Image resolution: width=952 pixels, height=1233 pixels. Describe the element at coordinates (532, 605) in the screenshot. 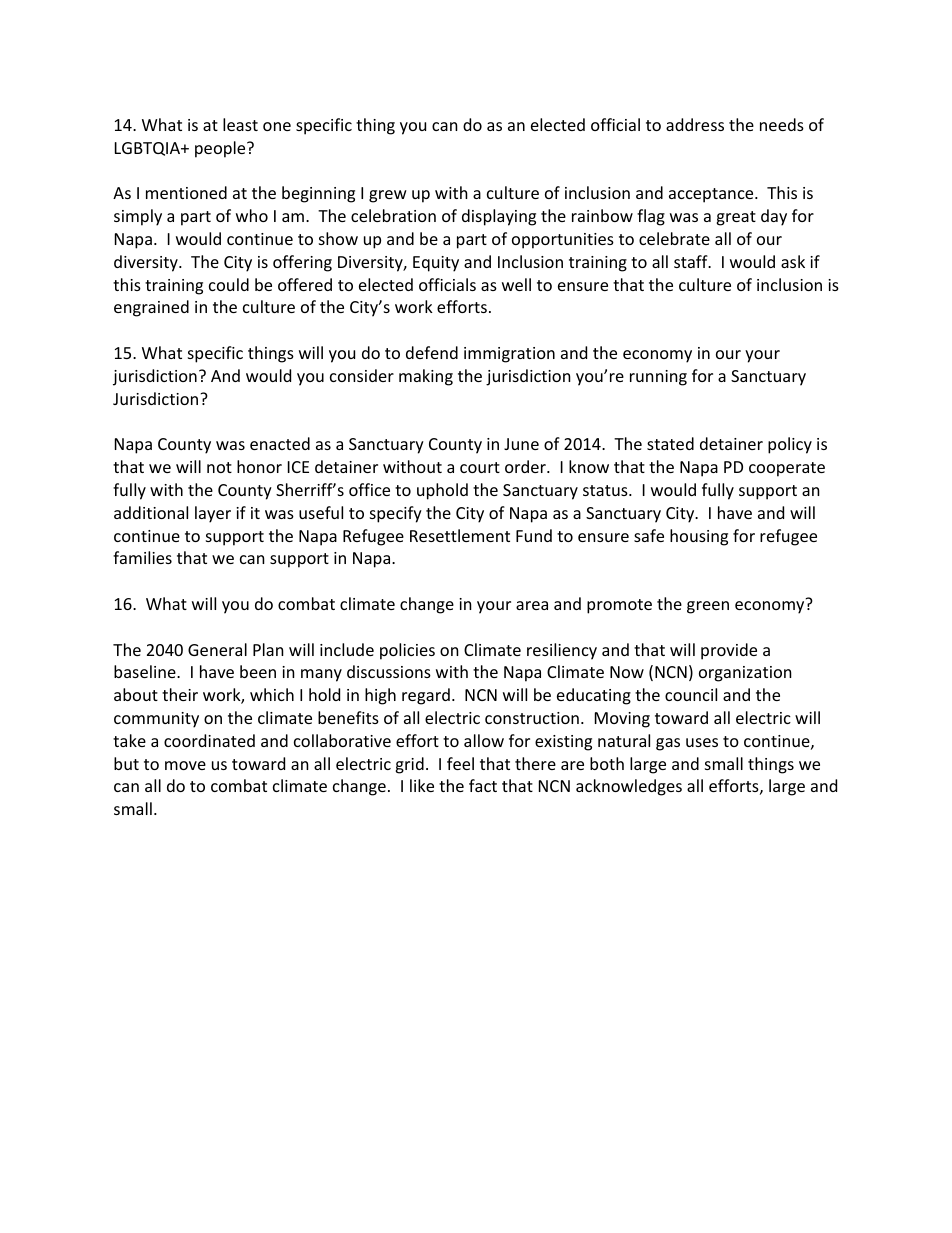

I see `area` at that location.
